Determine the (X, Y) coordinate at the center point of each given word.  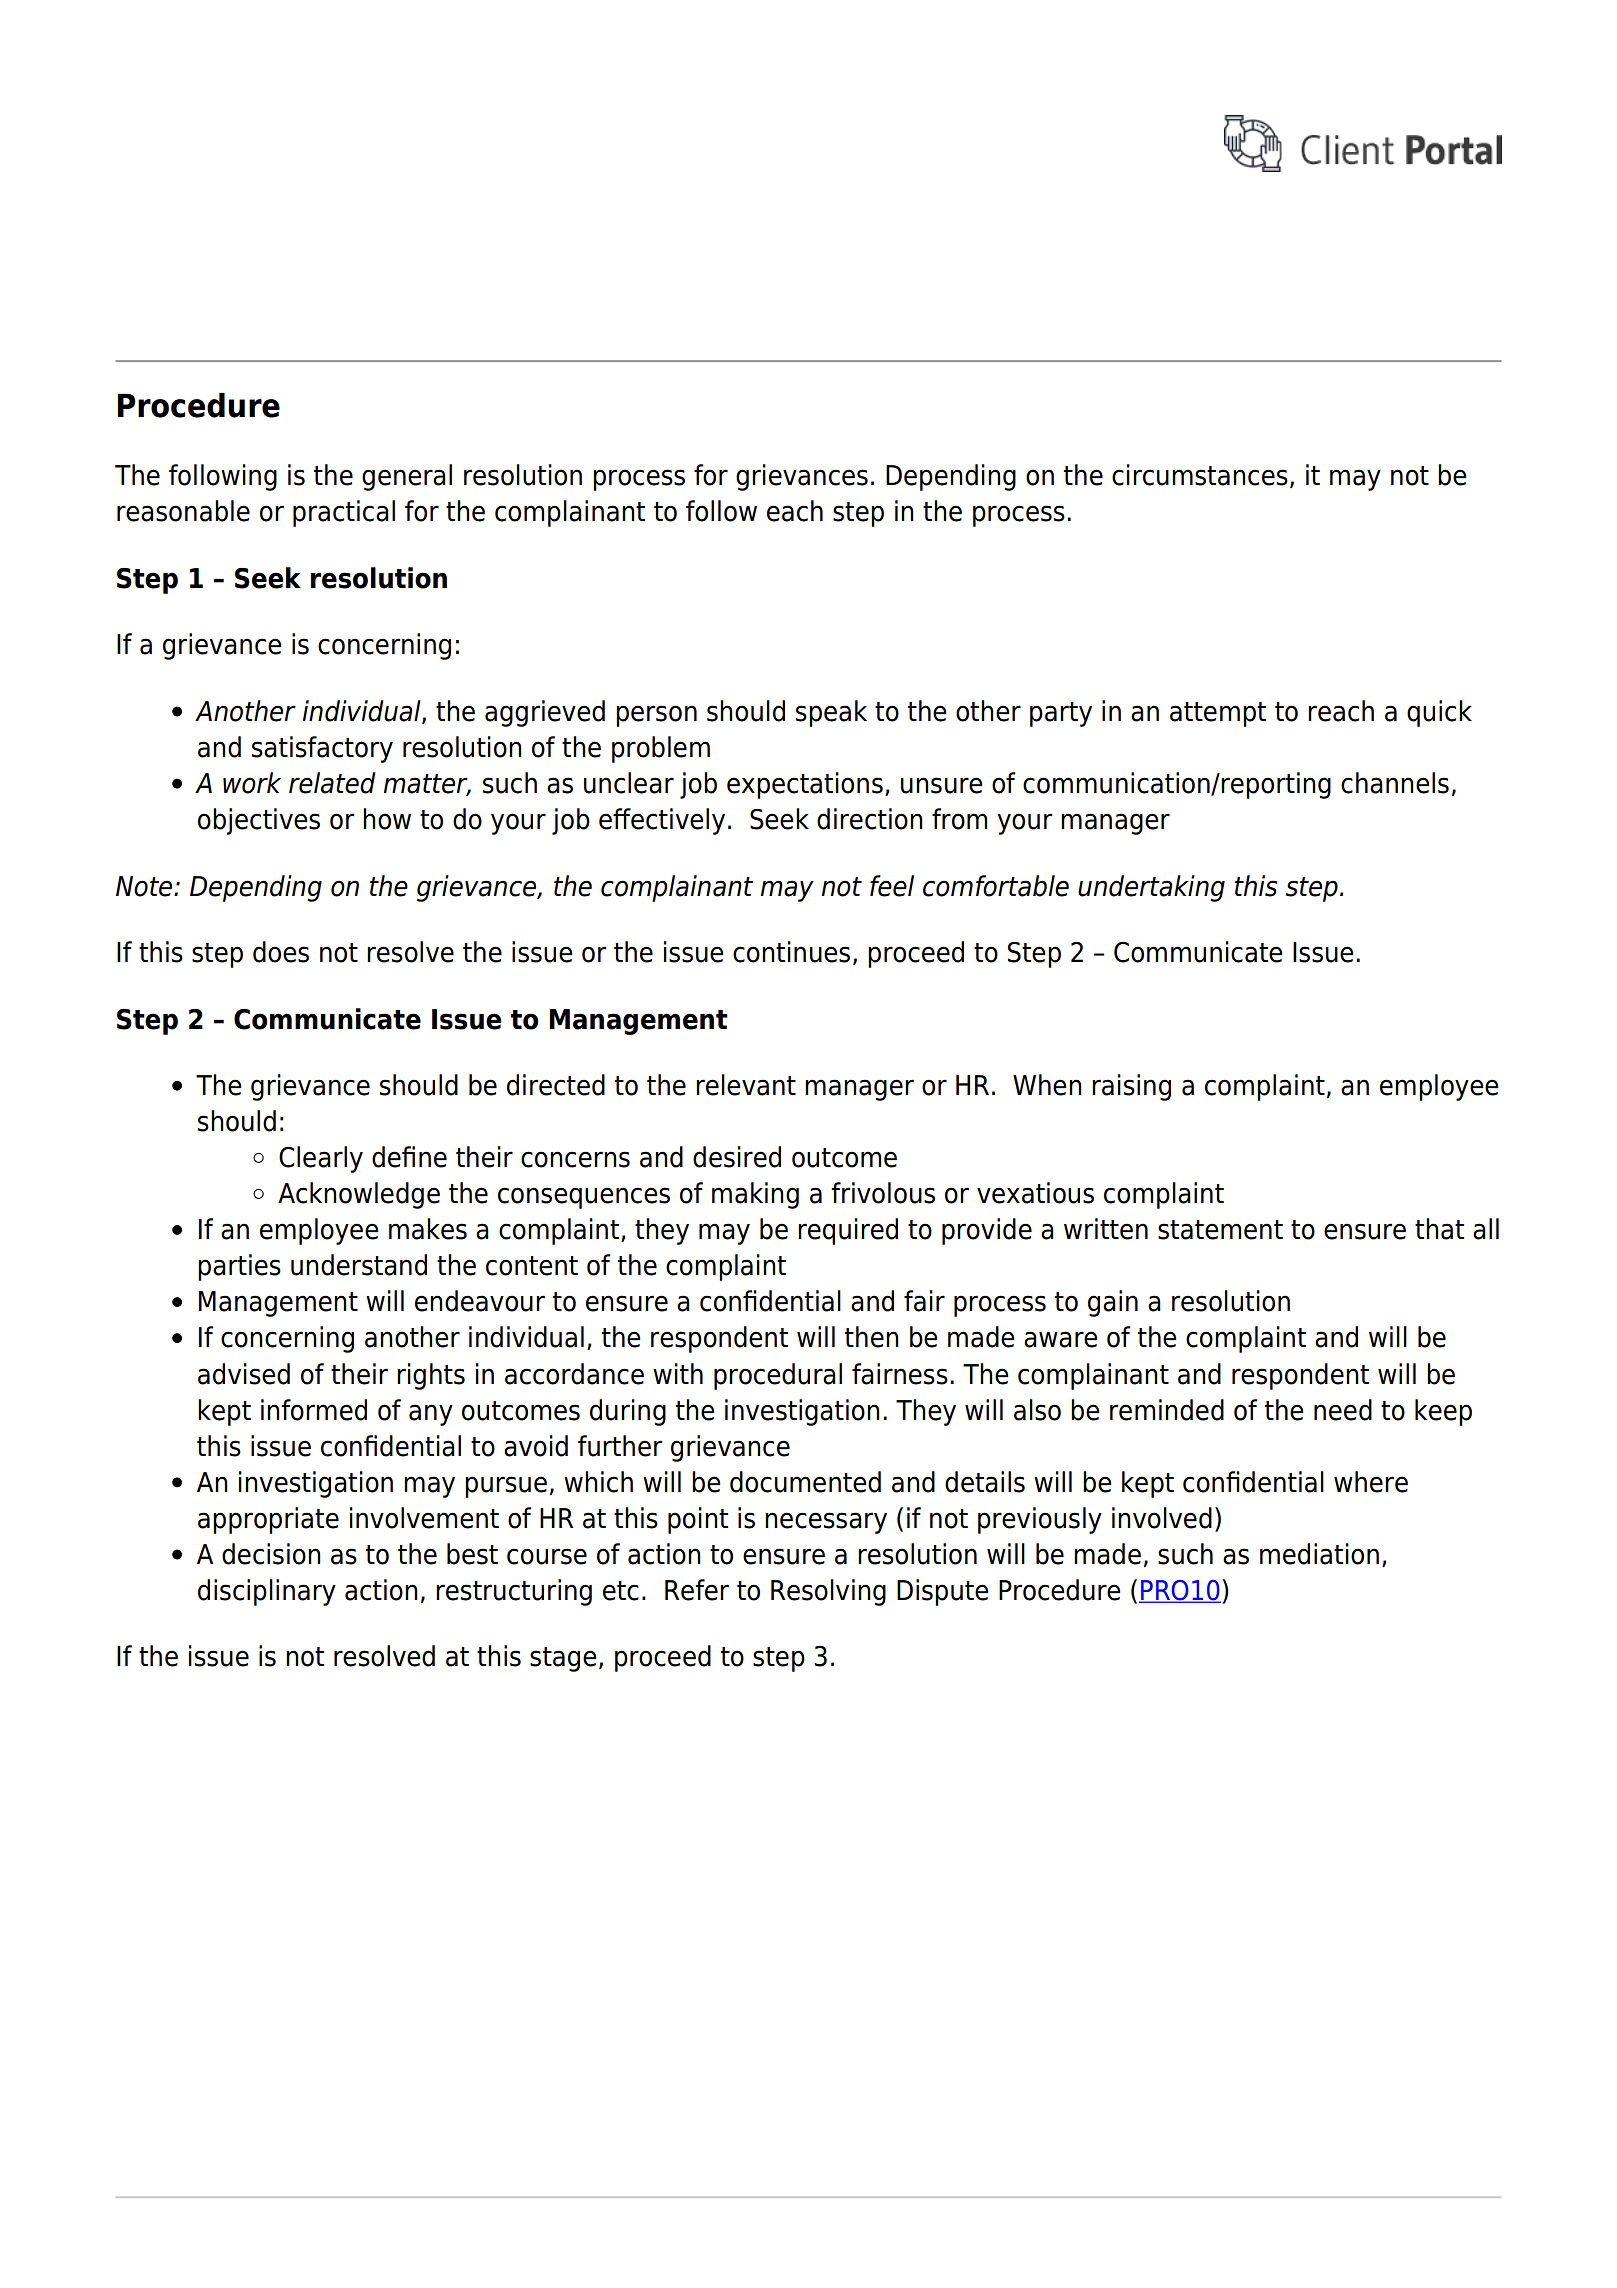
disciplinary (267, 1592)
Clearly (321, 1159)
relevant (746, 1085)
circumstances (1200, 475)
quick (1439, 713)
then (872, 1337)
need (1343, 1410)
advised (244, 1374)
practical (344, 513)
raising (1131, 1087)
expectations (805, 785)
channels (1395, 783)
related (332, 783)
